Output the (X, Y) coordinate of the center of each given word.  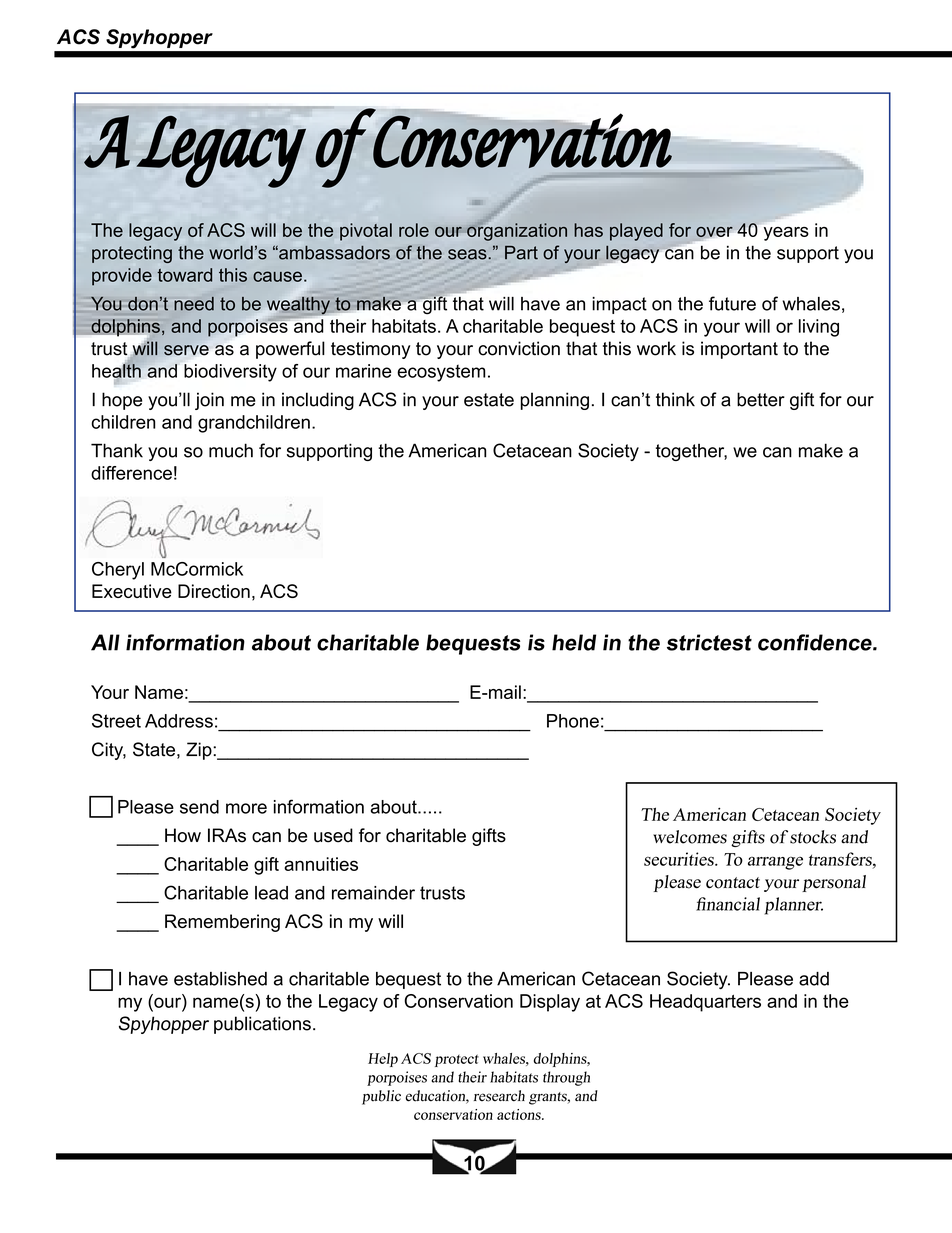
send (199, 807)
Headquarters (705, 1003)
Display (550, 1003)
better (761, 399)
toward (184, 275)
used (333, 835)
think (675, 399)
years (786, 234)
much (231, 450)
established (220, 979)
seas (467, 254)
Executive (132, 591)
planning (555, 401)
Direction (214, 591)
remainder (373, 893)
